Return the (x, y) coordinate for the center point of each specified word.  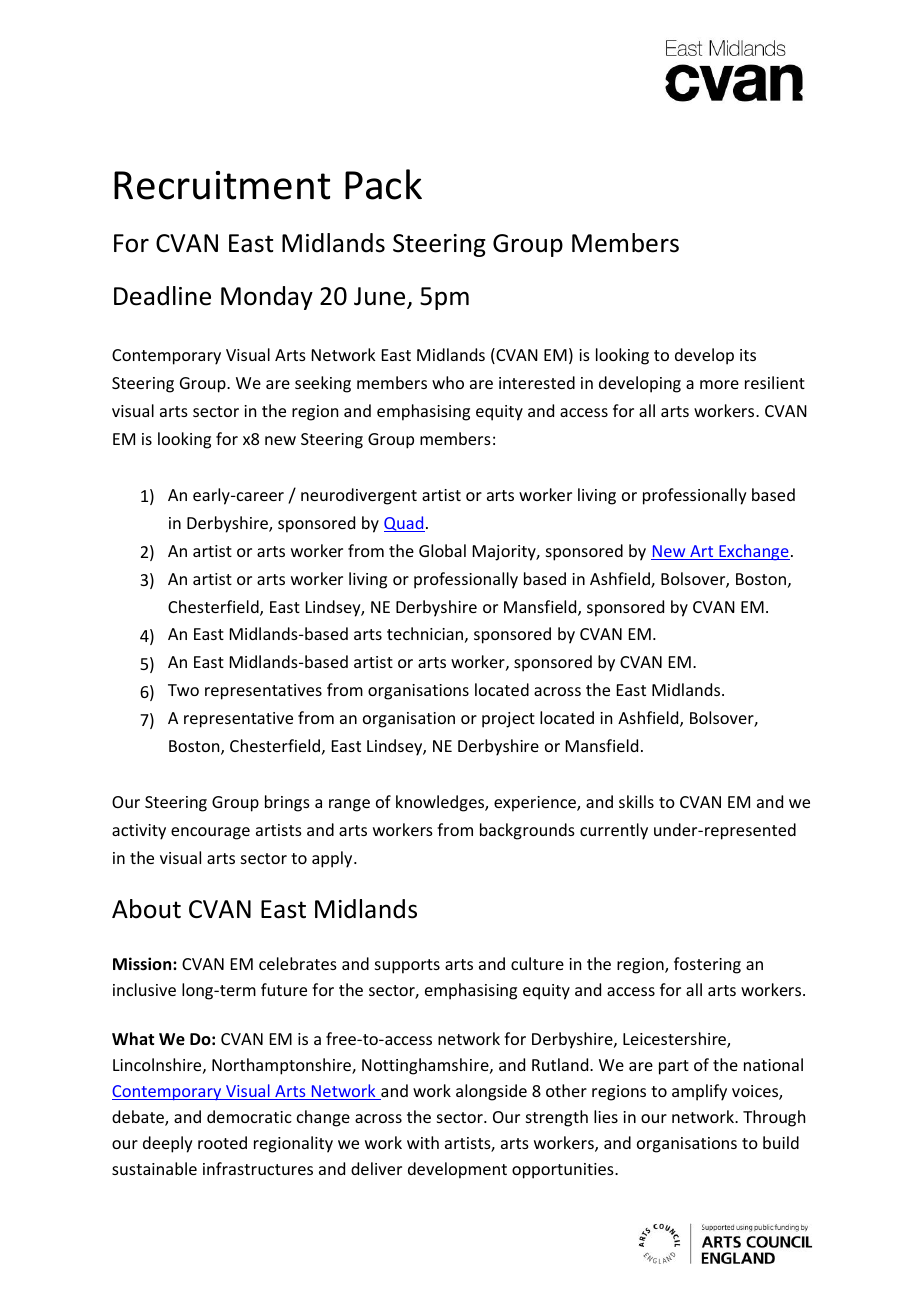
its (748, 355)
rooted (222, 1142)
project (508, 720)
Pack (383, 184)
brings (287, 803)
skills (636, 801)
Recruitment (222, 185)
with (423, 1142)
